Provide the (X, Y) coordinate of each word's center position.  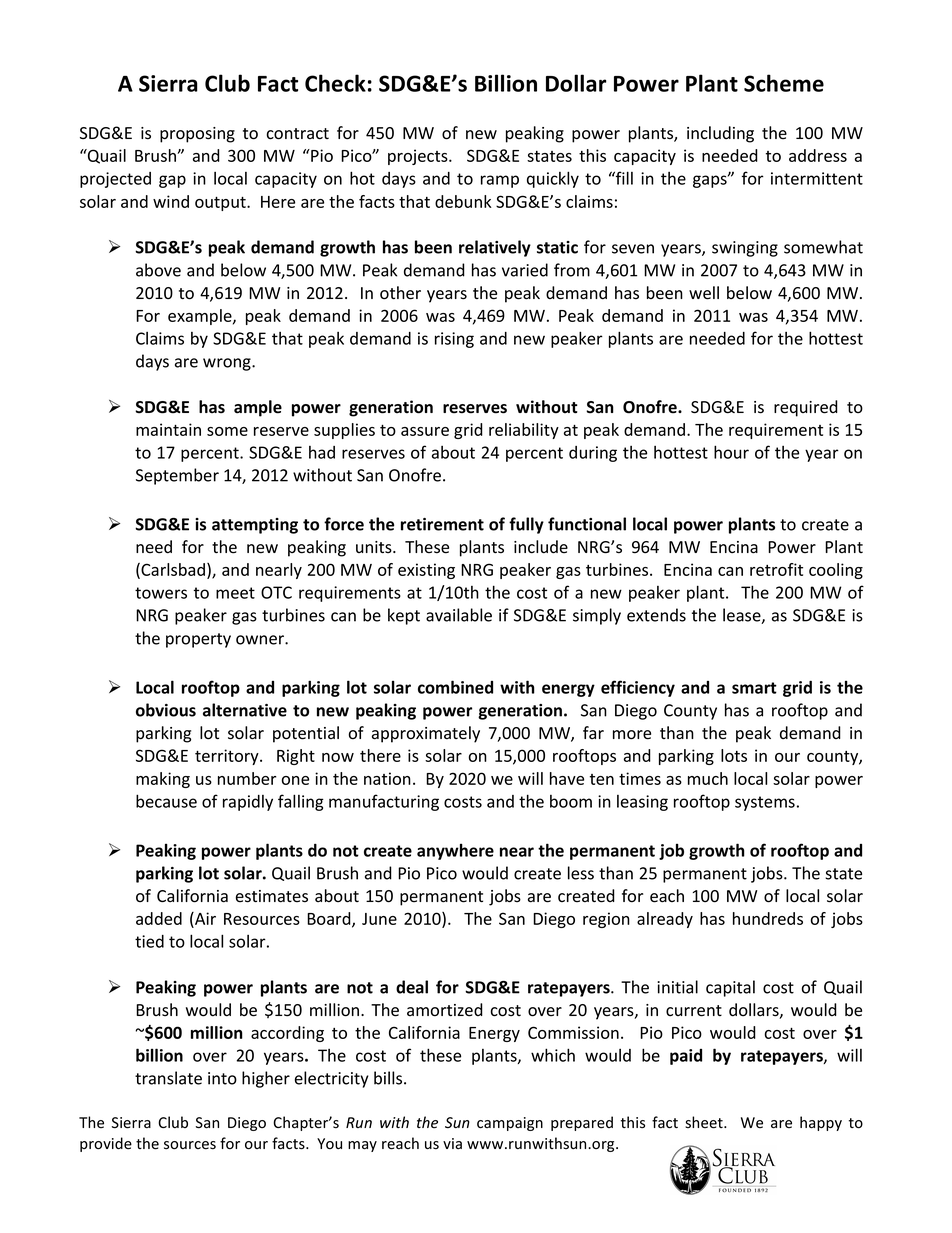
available (459, 615)
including (720, 134)
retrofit (776, 569)
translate (168, 1078)
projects (419, 157)
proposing (197, 135)
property (198, 640)
